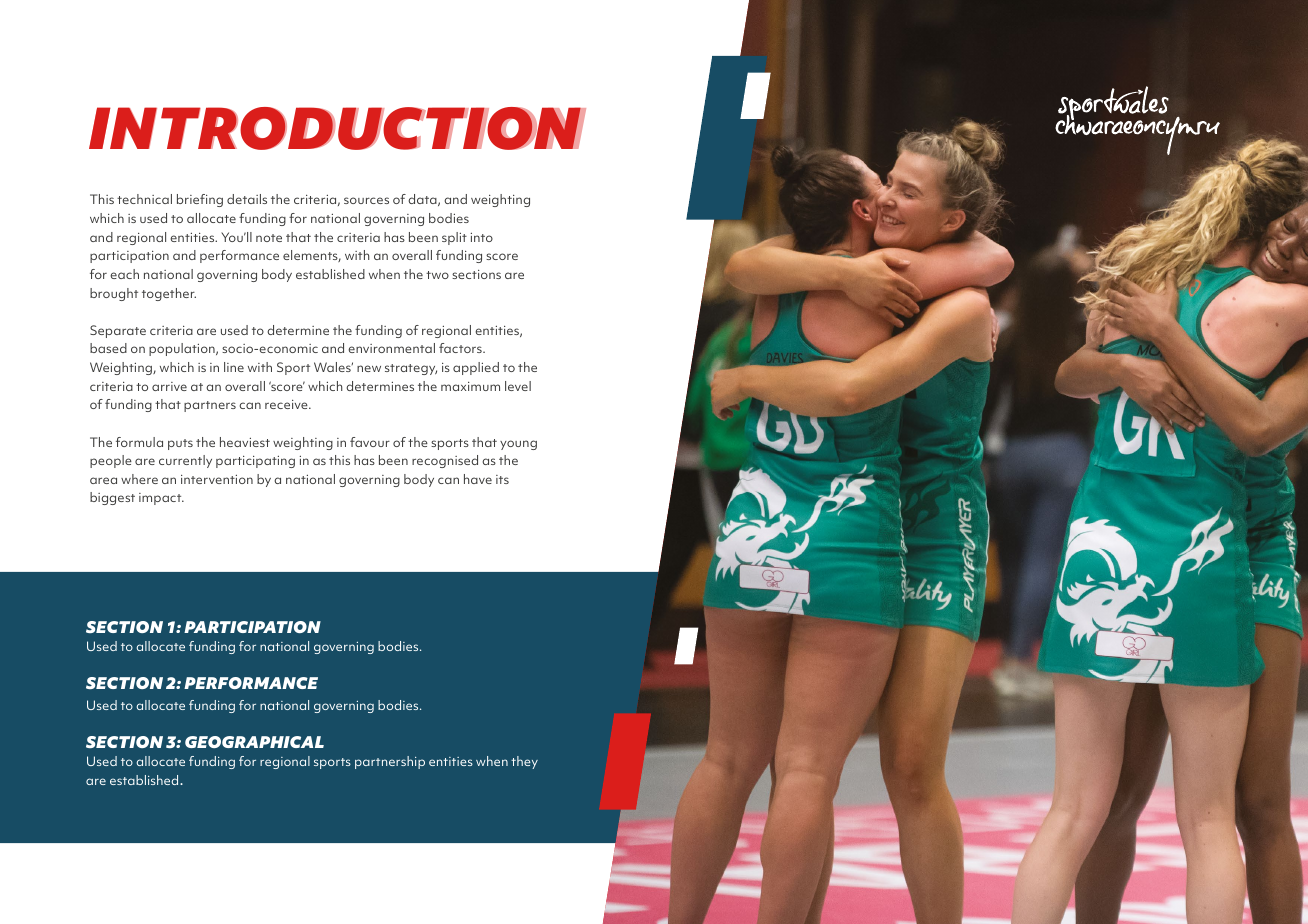  I want to click on GEOGRAPHICAL, so click(254, 742).
